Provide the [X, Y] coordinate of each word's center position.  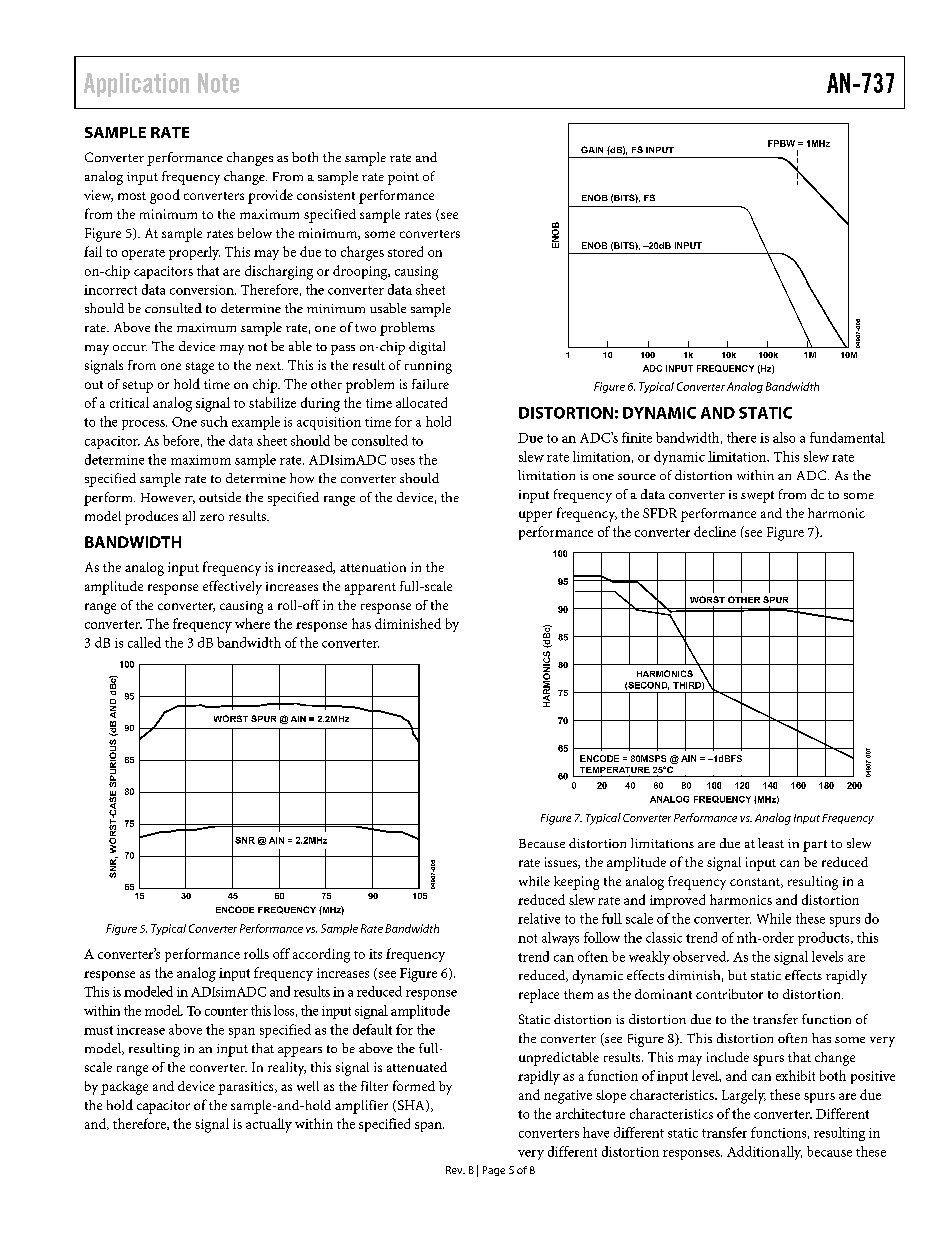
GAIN [592, 149]
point [403, 178]
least [771, 843]
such [214, 421]
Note [218, 83]
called [144, 642]
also [784, 437]
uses [403, 461]
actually [269, 1125]
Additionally [764, 1153]
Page [494, 1171]
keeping [576, 883]
